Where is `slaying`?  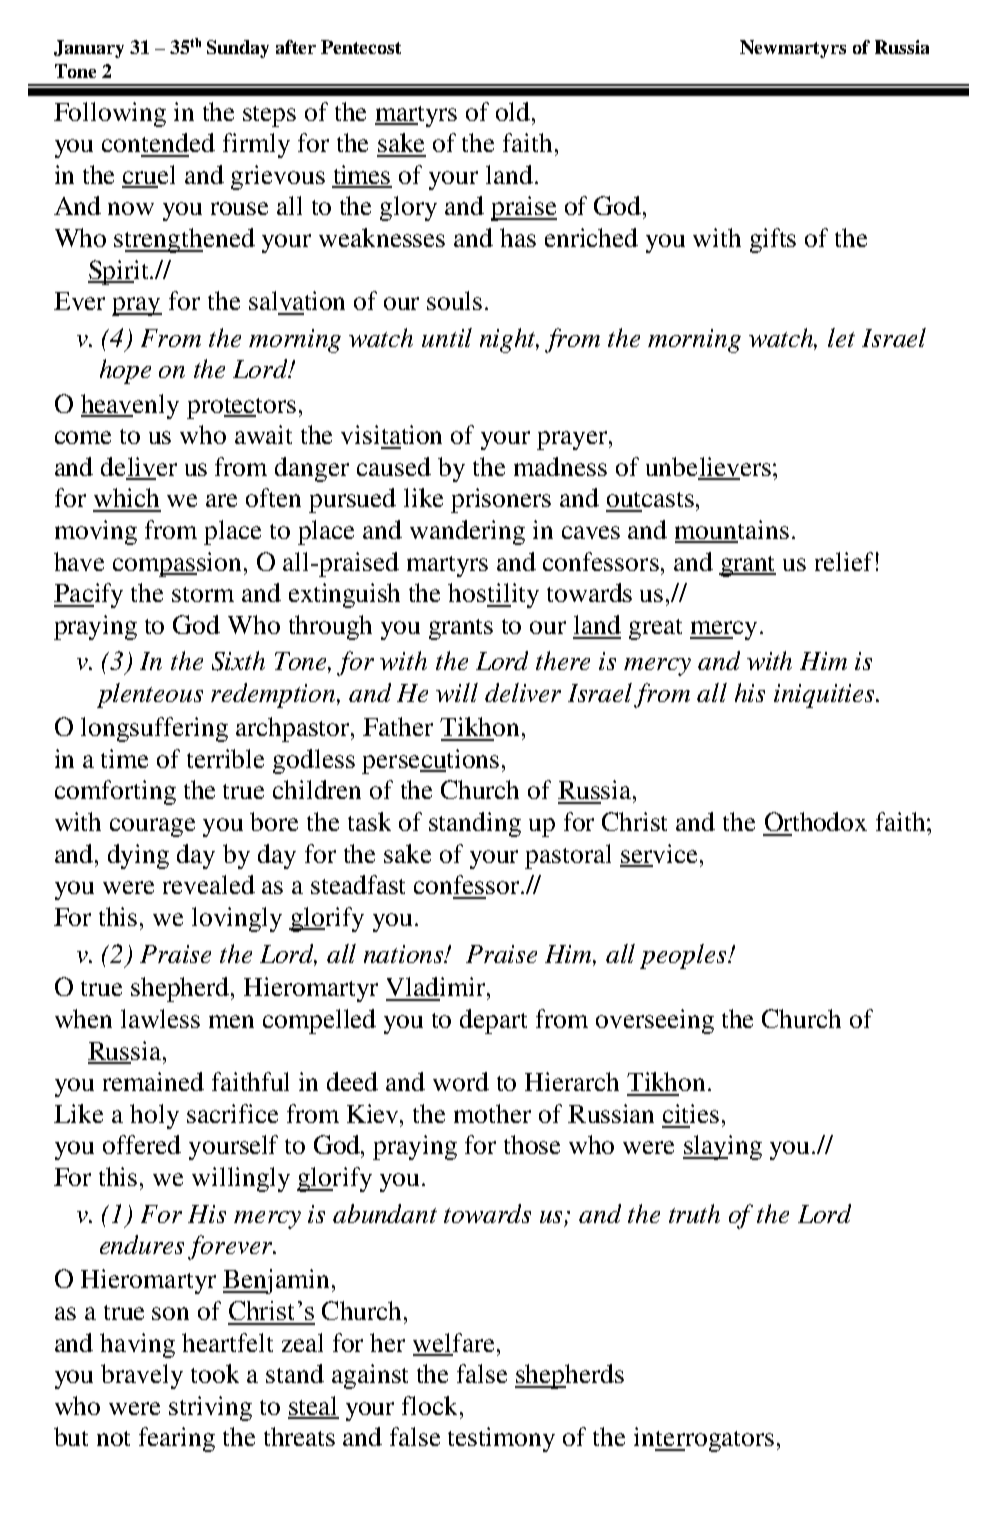
slaying is located at coordinates (722, 1147).
